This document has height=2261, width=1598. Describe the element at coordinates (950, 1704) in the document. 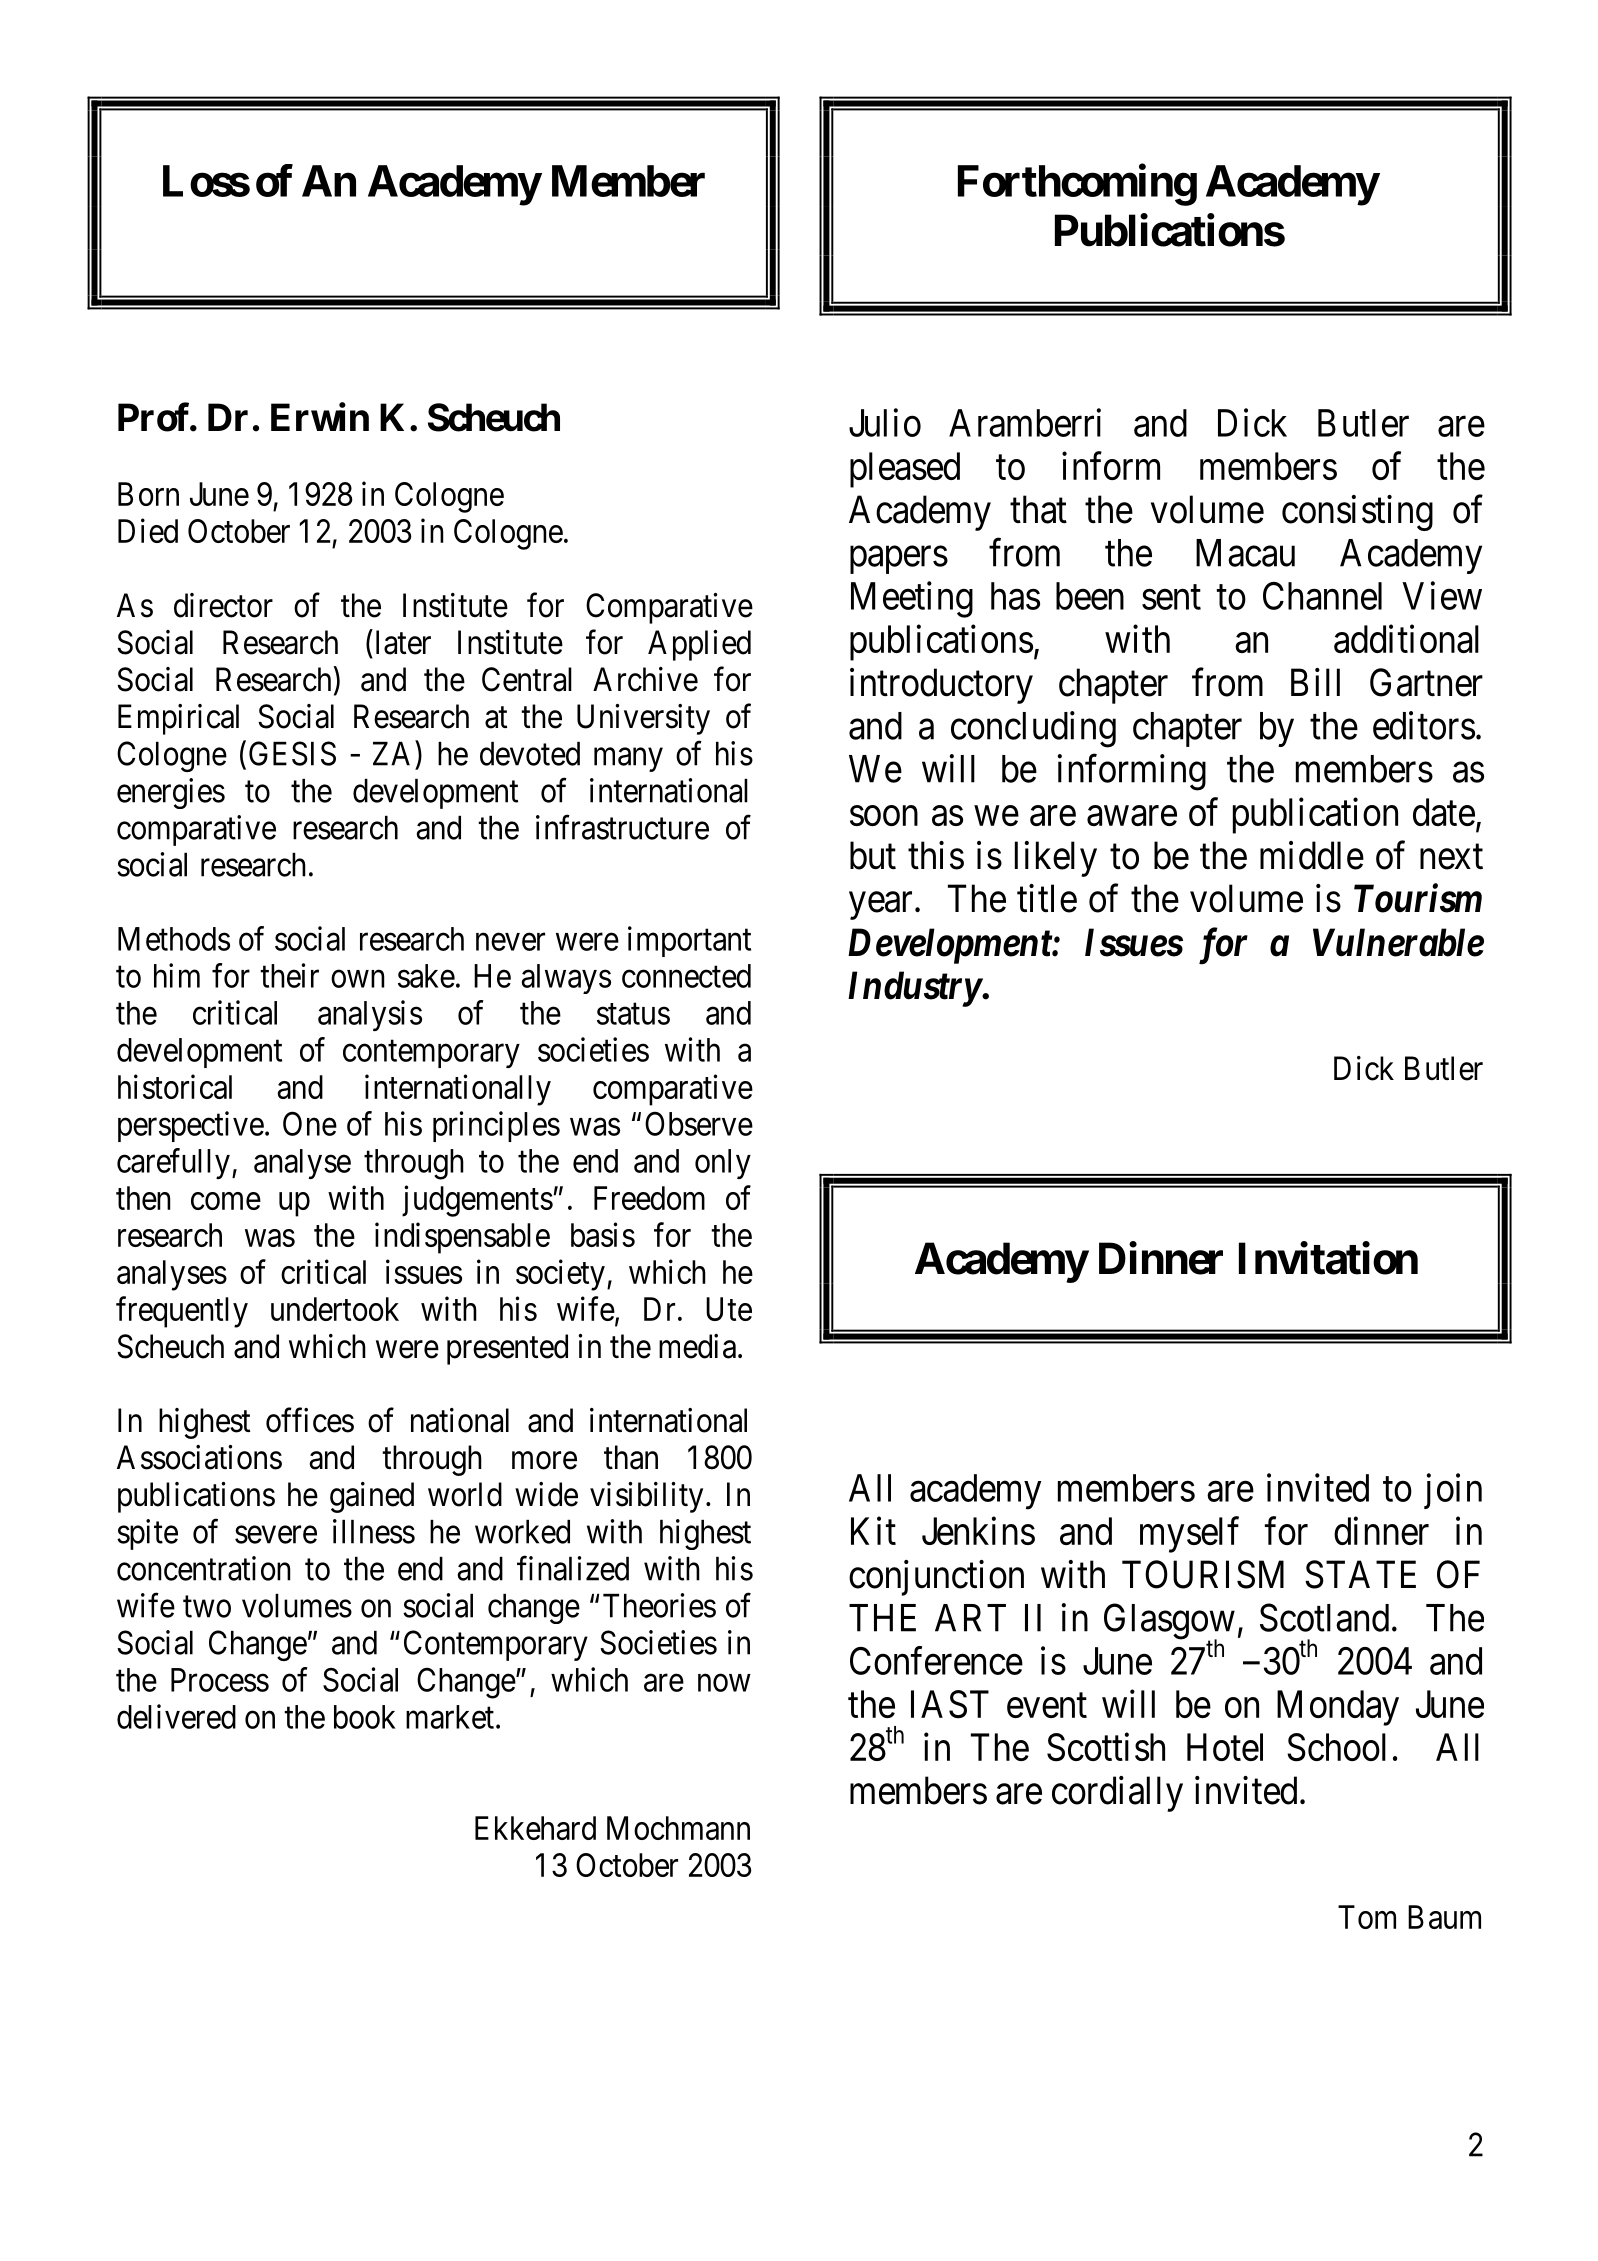

I see `IAST` at that location.
